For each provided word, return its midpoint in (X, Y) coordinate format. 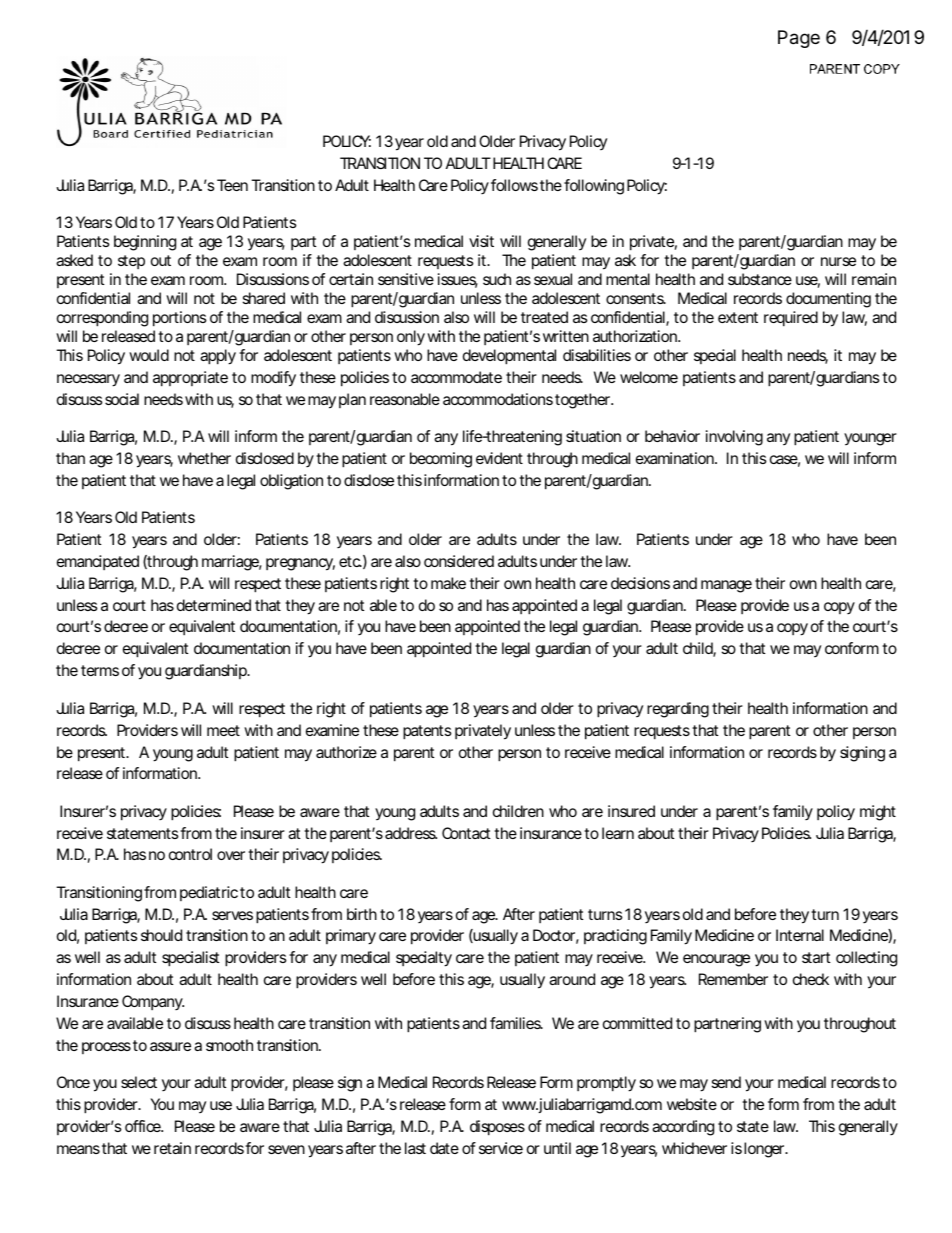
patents (427, 732)
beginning (145, 243)
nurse (838, 261)
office (144, 1126)
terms (100, 670)
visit (481, 241)
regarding (678, 710)
